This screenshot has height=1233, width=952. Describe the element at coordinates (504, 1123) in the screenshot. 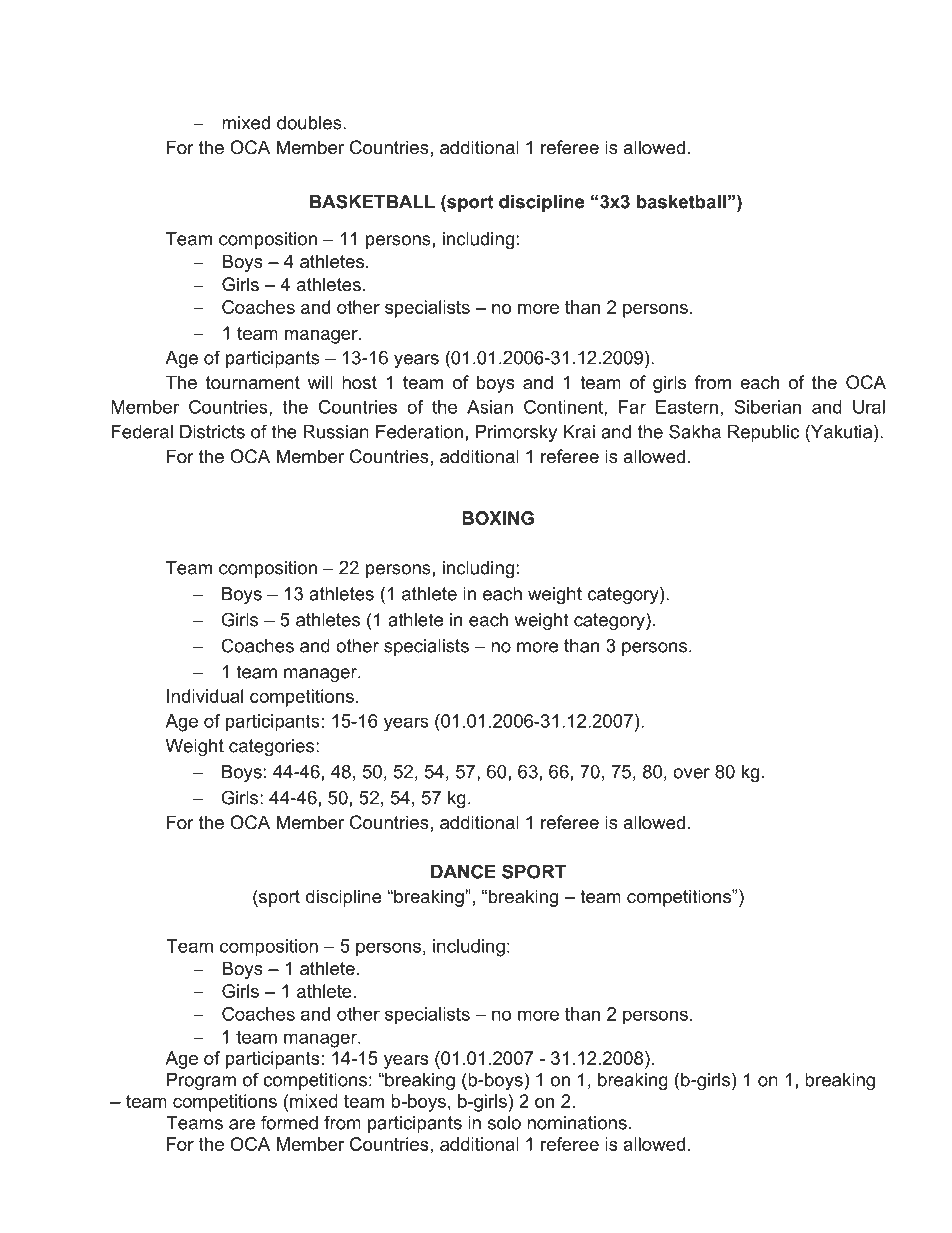

I see `solo` at that location.
